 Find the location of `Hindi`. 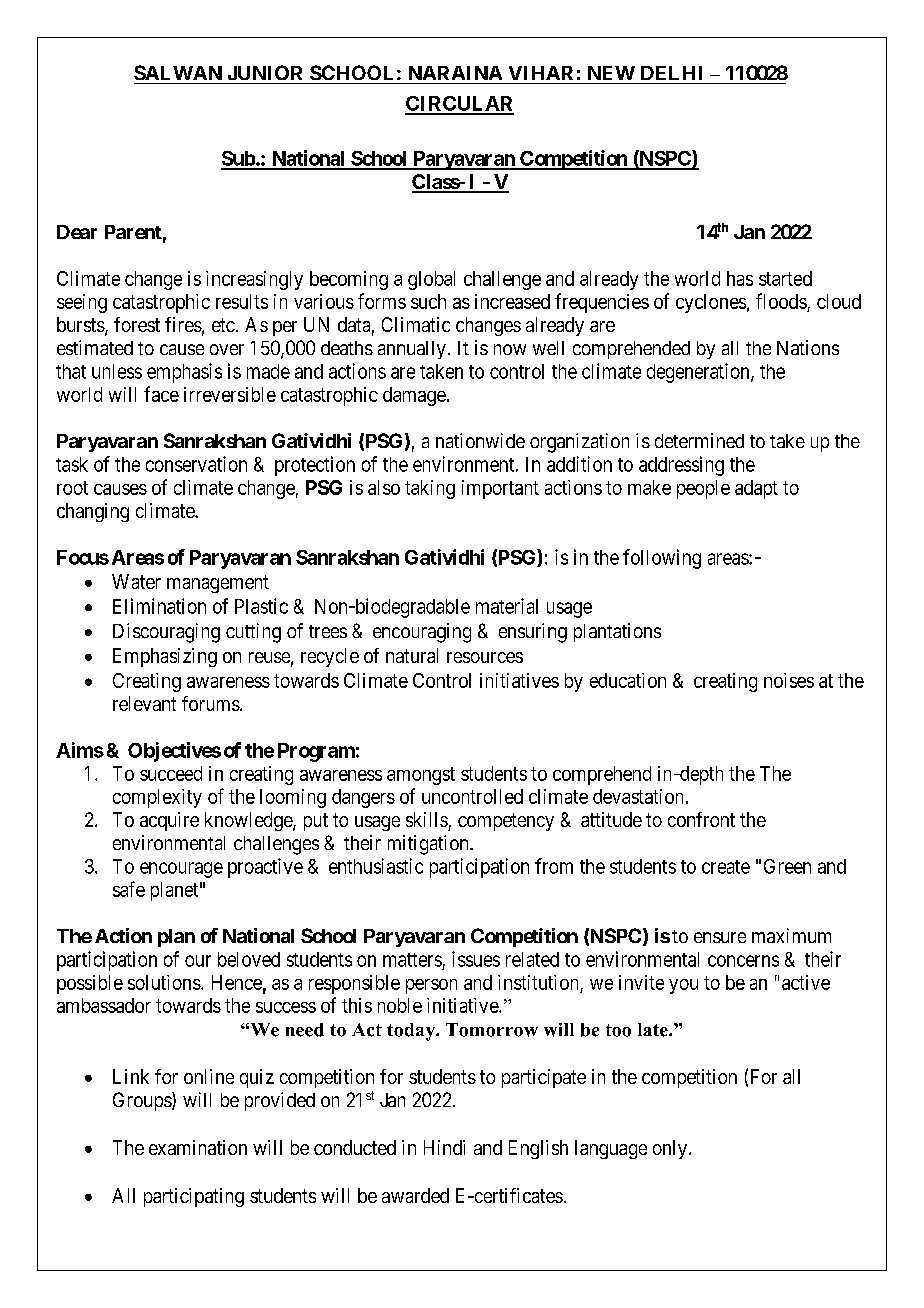

Hindi is located at coordinates (444, 1147).
